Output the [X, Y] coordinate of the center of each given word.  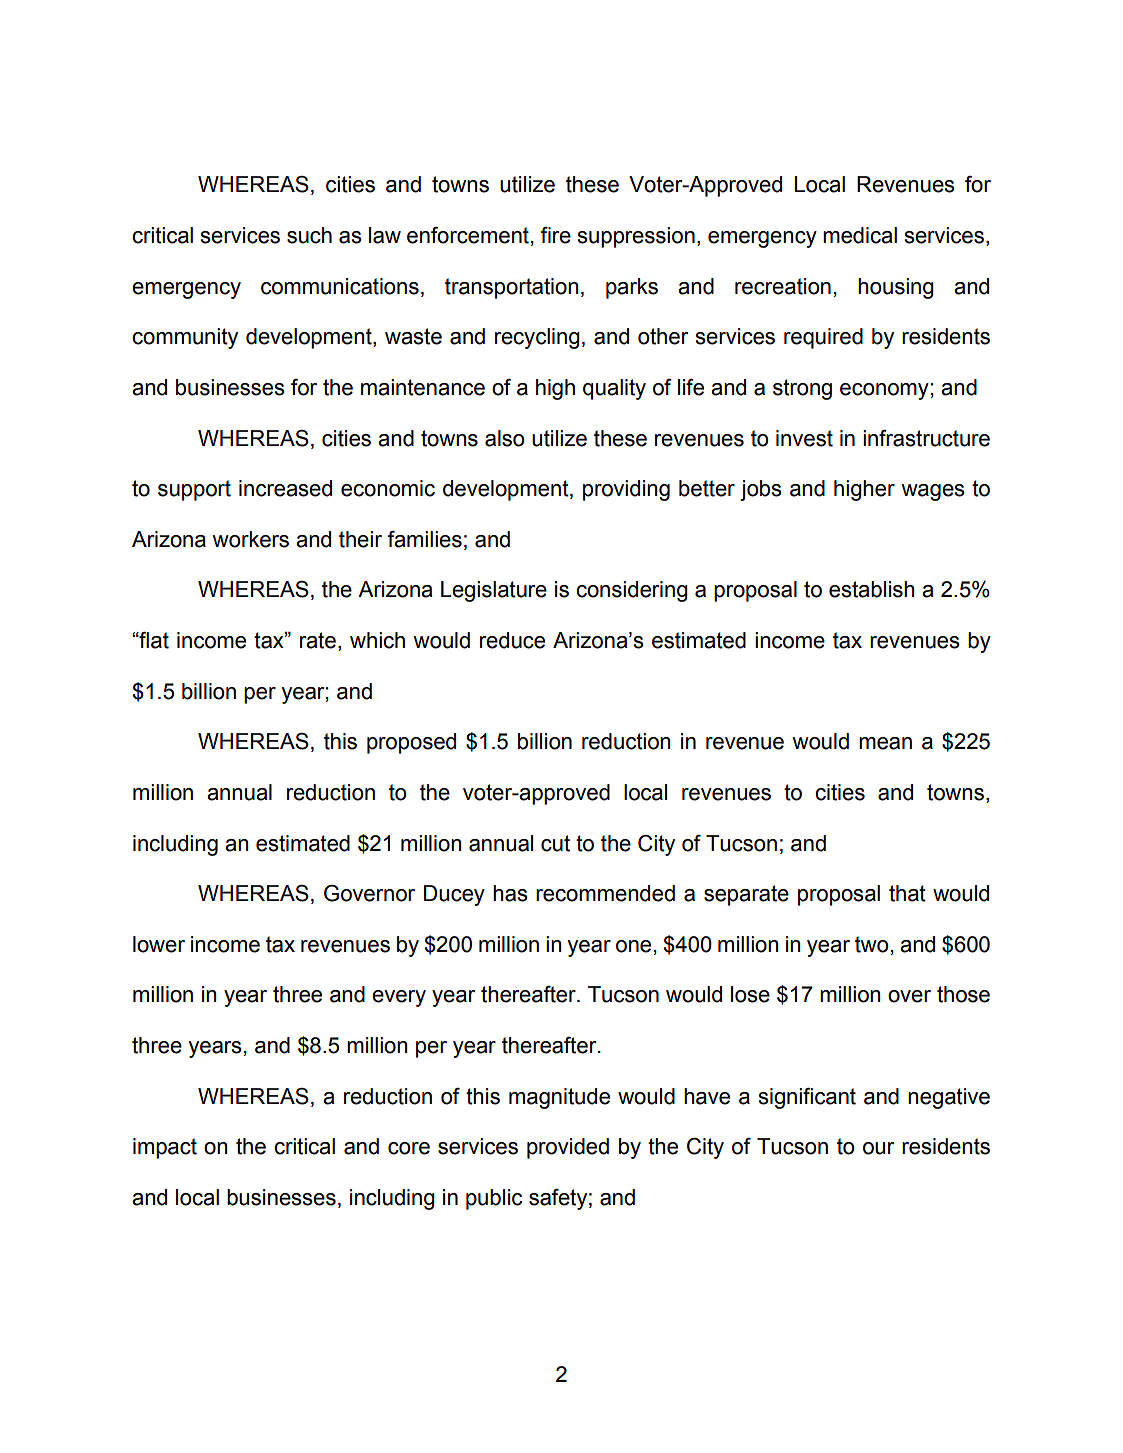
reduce [512, 640]
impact [165, 1148]
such [309, 235]
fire [555, 235]
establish [872, 589]
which [377, 640]
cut [555, 843]
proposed [411, 743]
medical [860, 235]
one [633, 946]
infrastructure [926, 438]
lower [159, 944]
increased [285, 488]
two [871, 944]
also [504, 438]
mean [885, 743]
